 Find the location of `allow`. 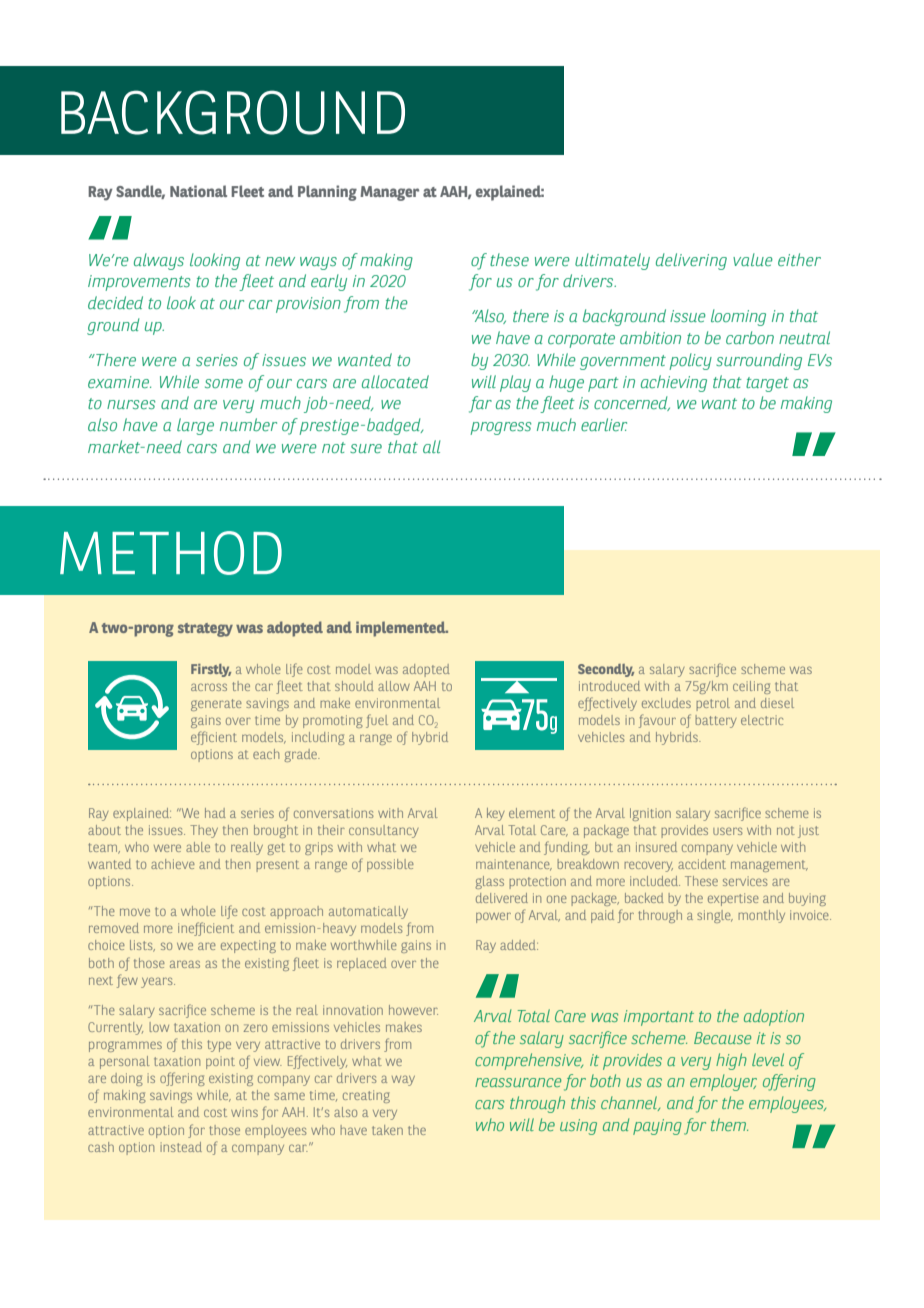

allow is located at coordinates (394, 686).
